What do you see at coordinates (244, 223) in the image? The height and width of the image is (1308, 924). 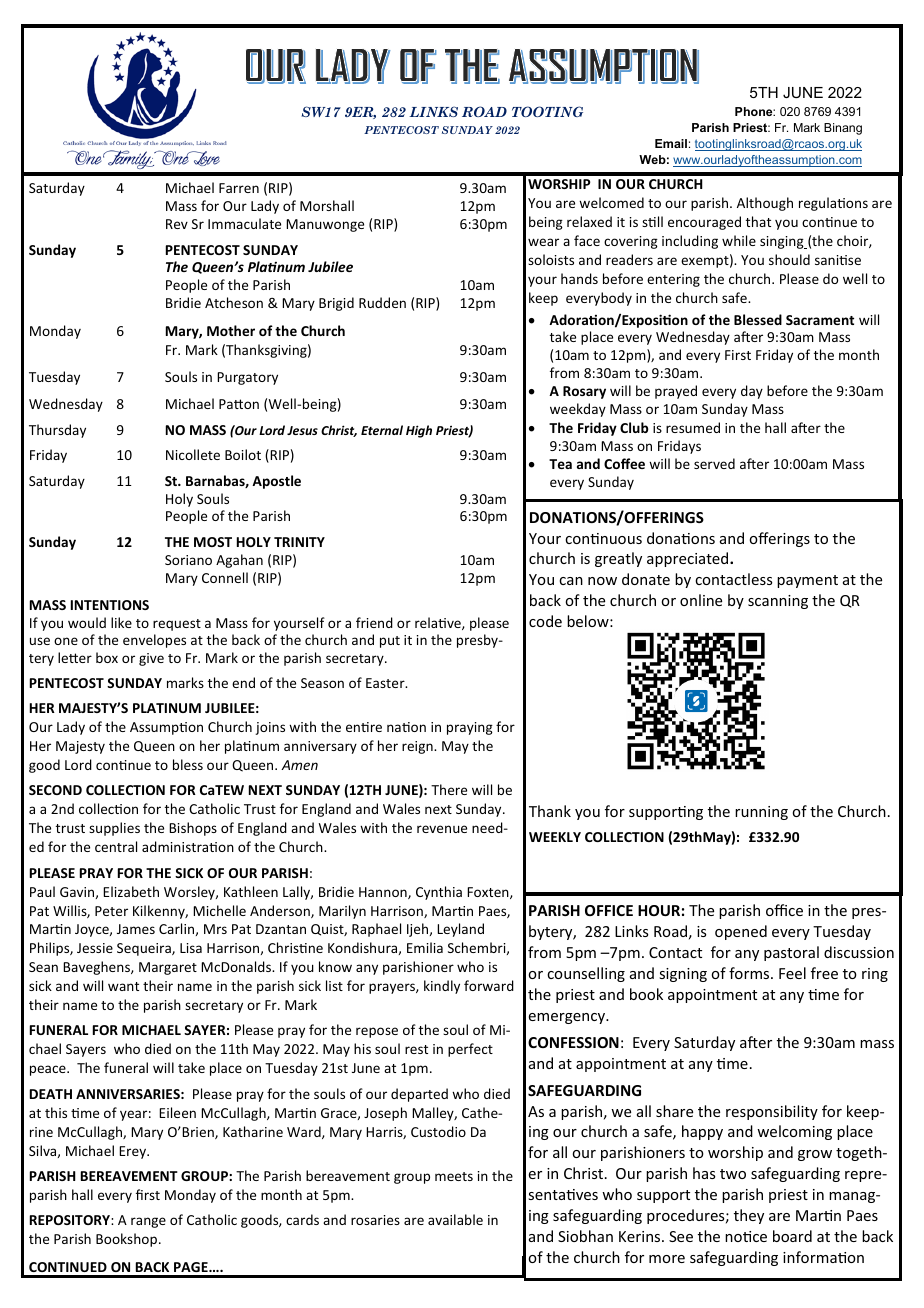 I see `Immaculate` at bounding box center [244, 223].
